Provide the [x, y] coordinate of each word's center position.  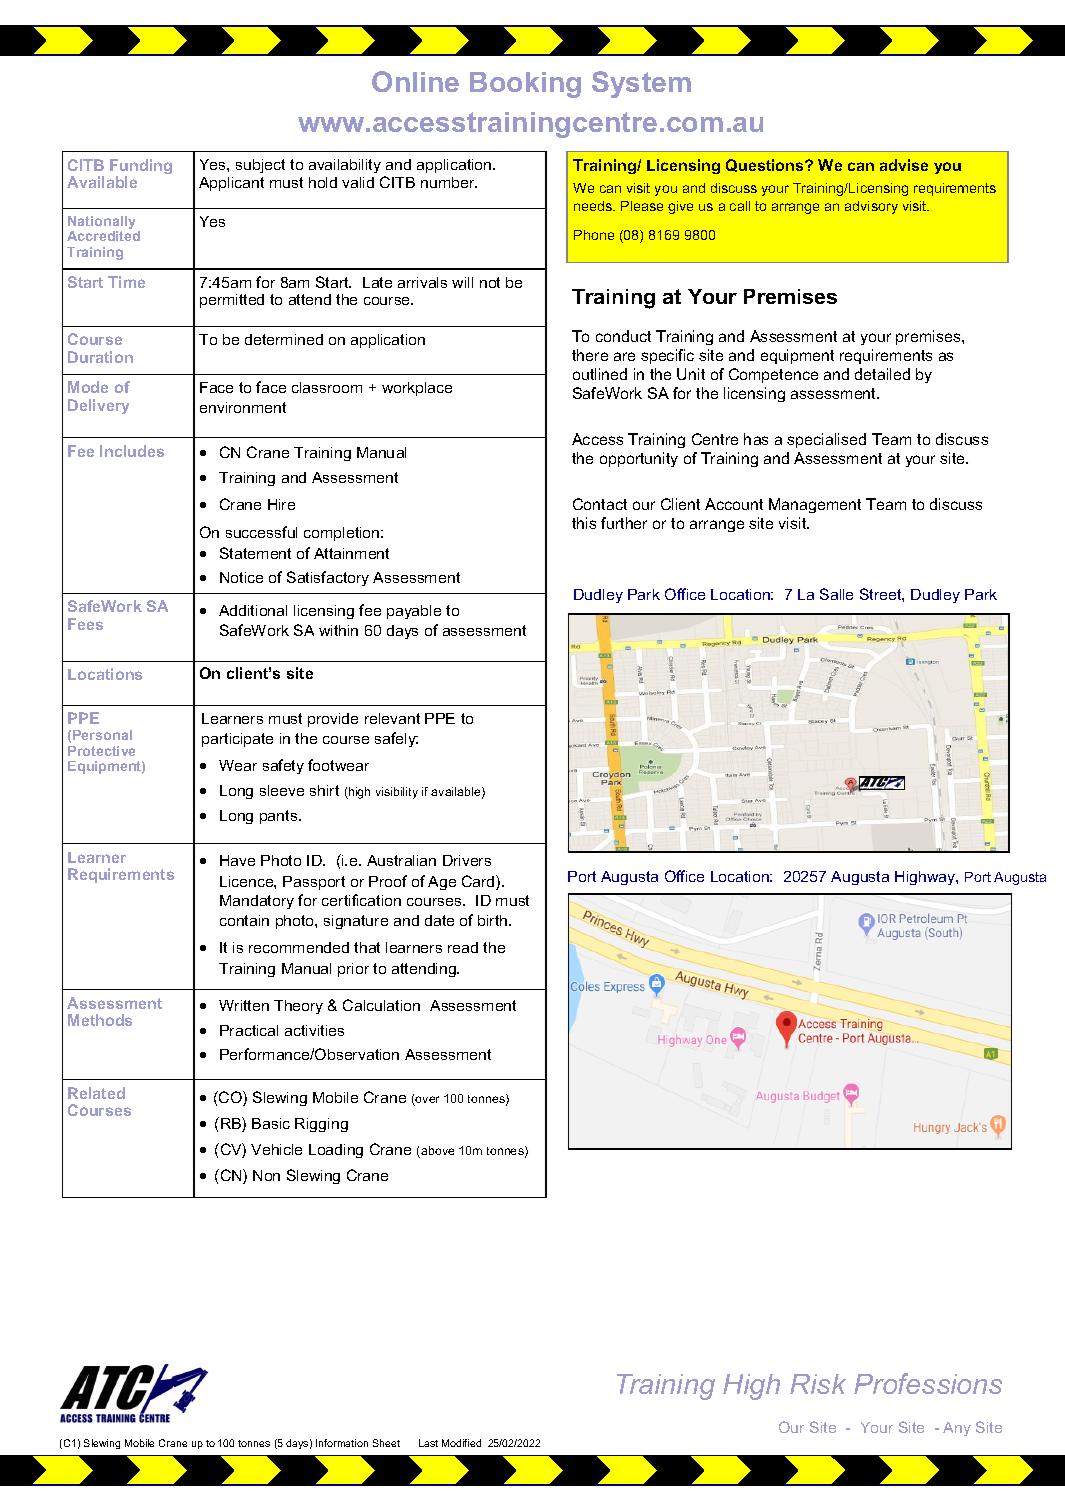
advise [904, 165]
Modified [461, 1443]
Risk [818, 1384]
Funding [141, 168]
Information [342, 1443]
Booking [525, 85]
